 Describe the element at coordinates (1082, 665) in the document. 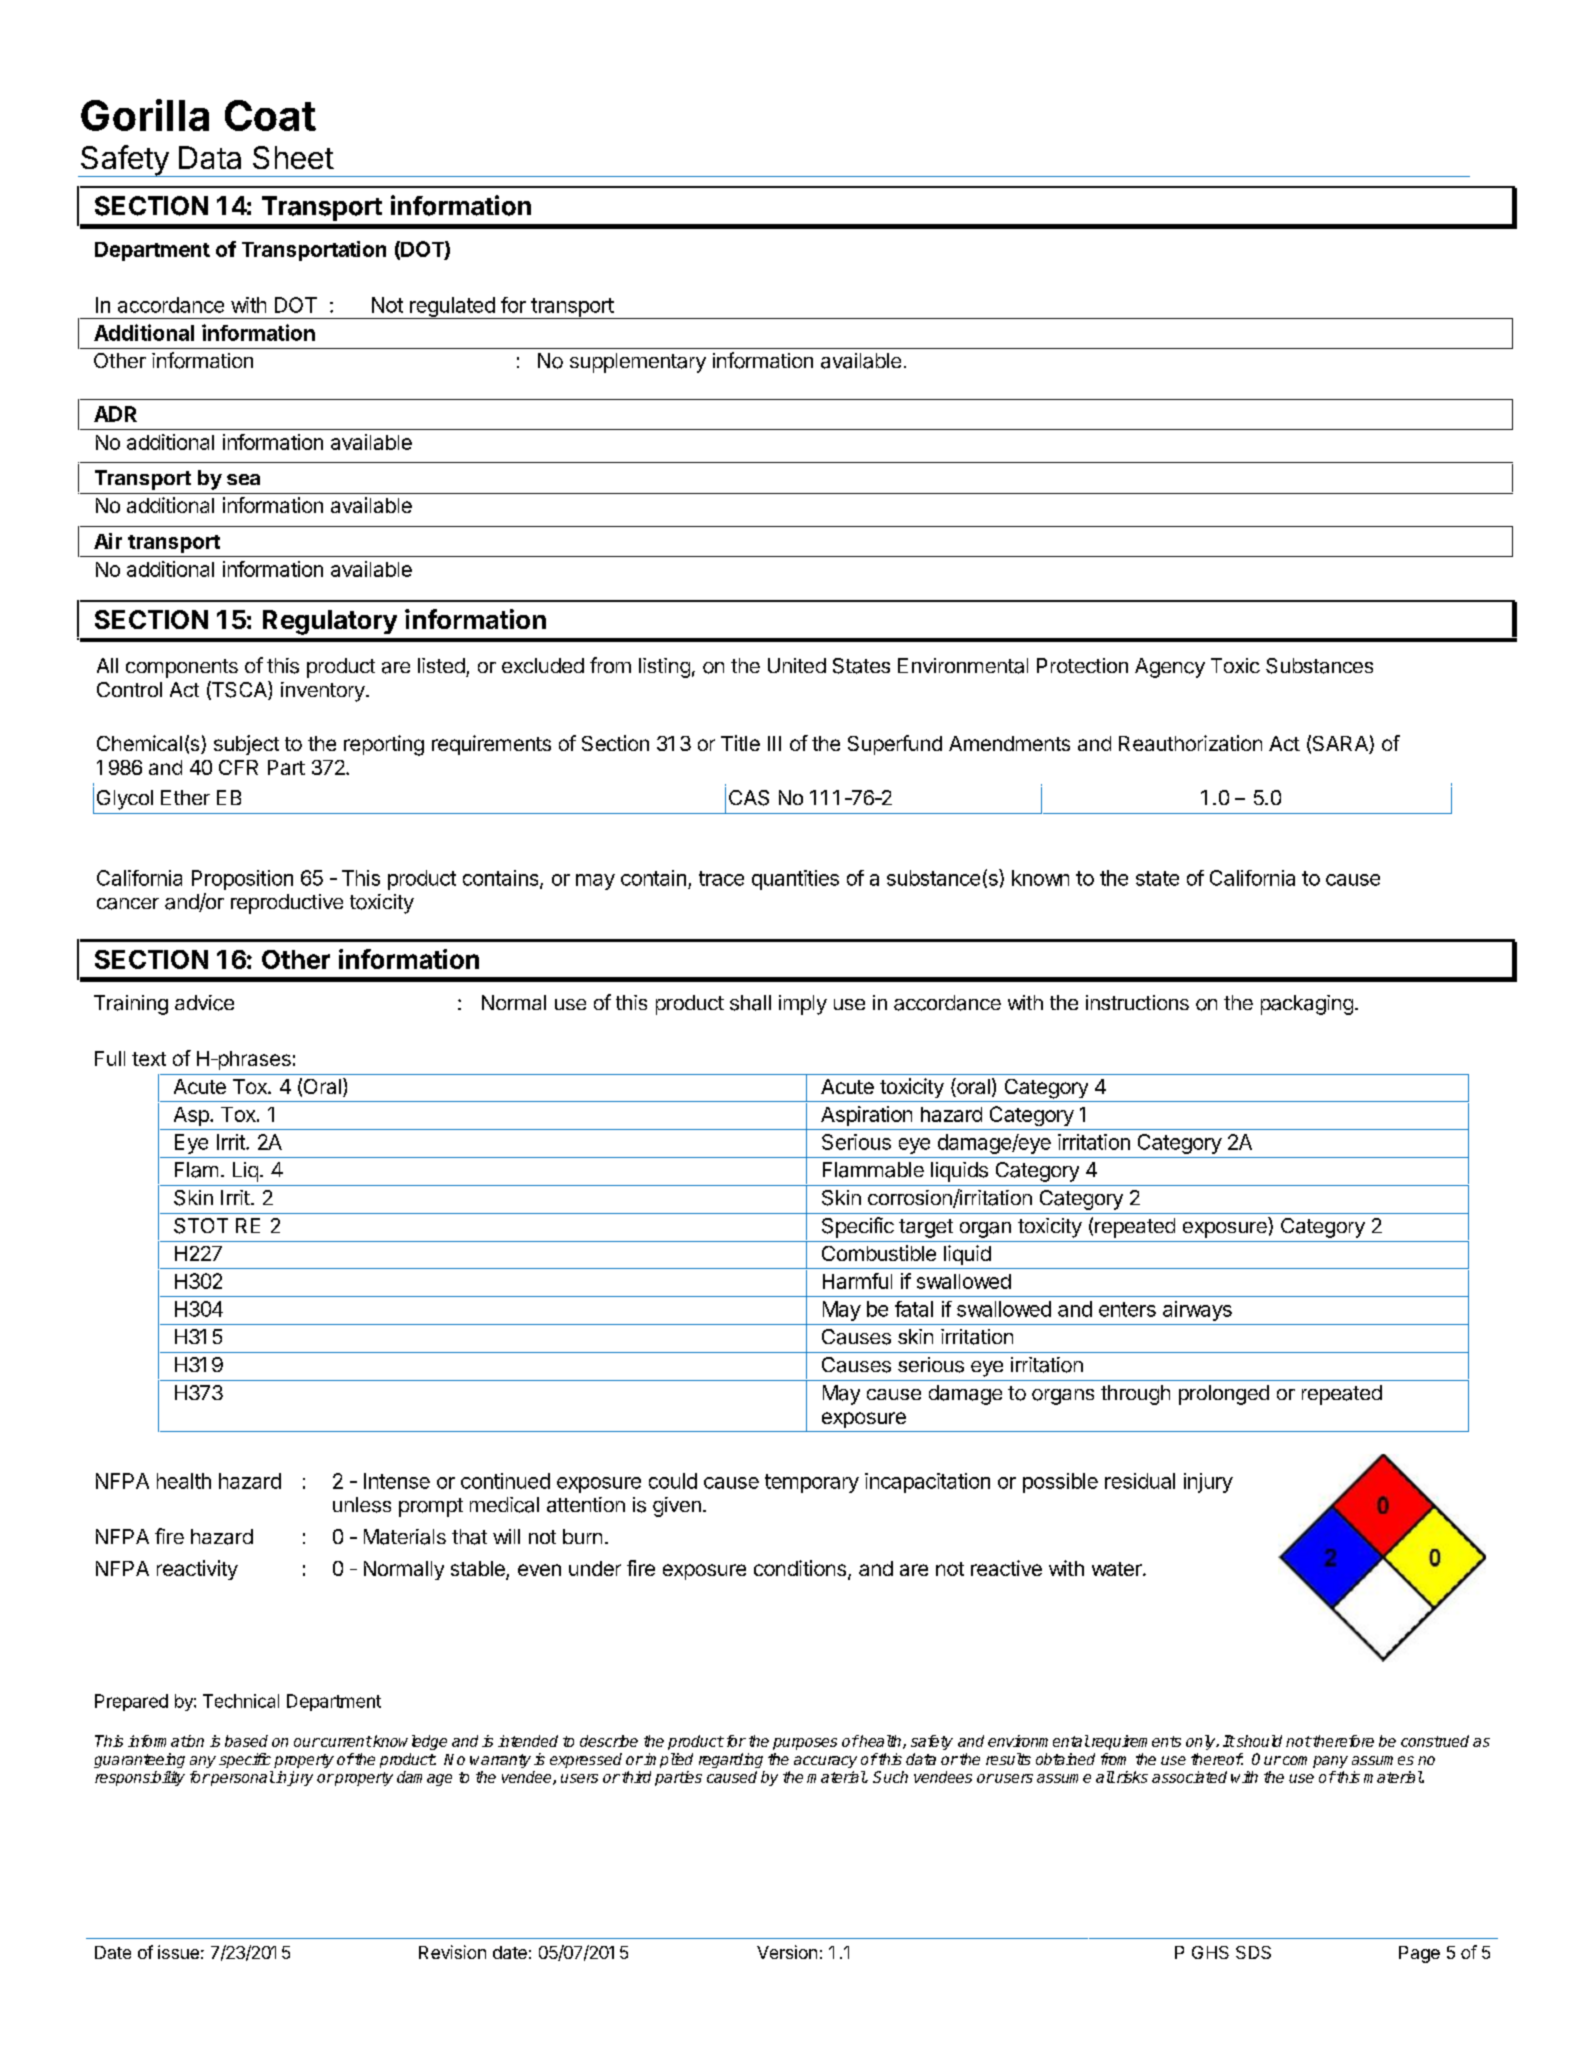

I see `Protection` at that location.
